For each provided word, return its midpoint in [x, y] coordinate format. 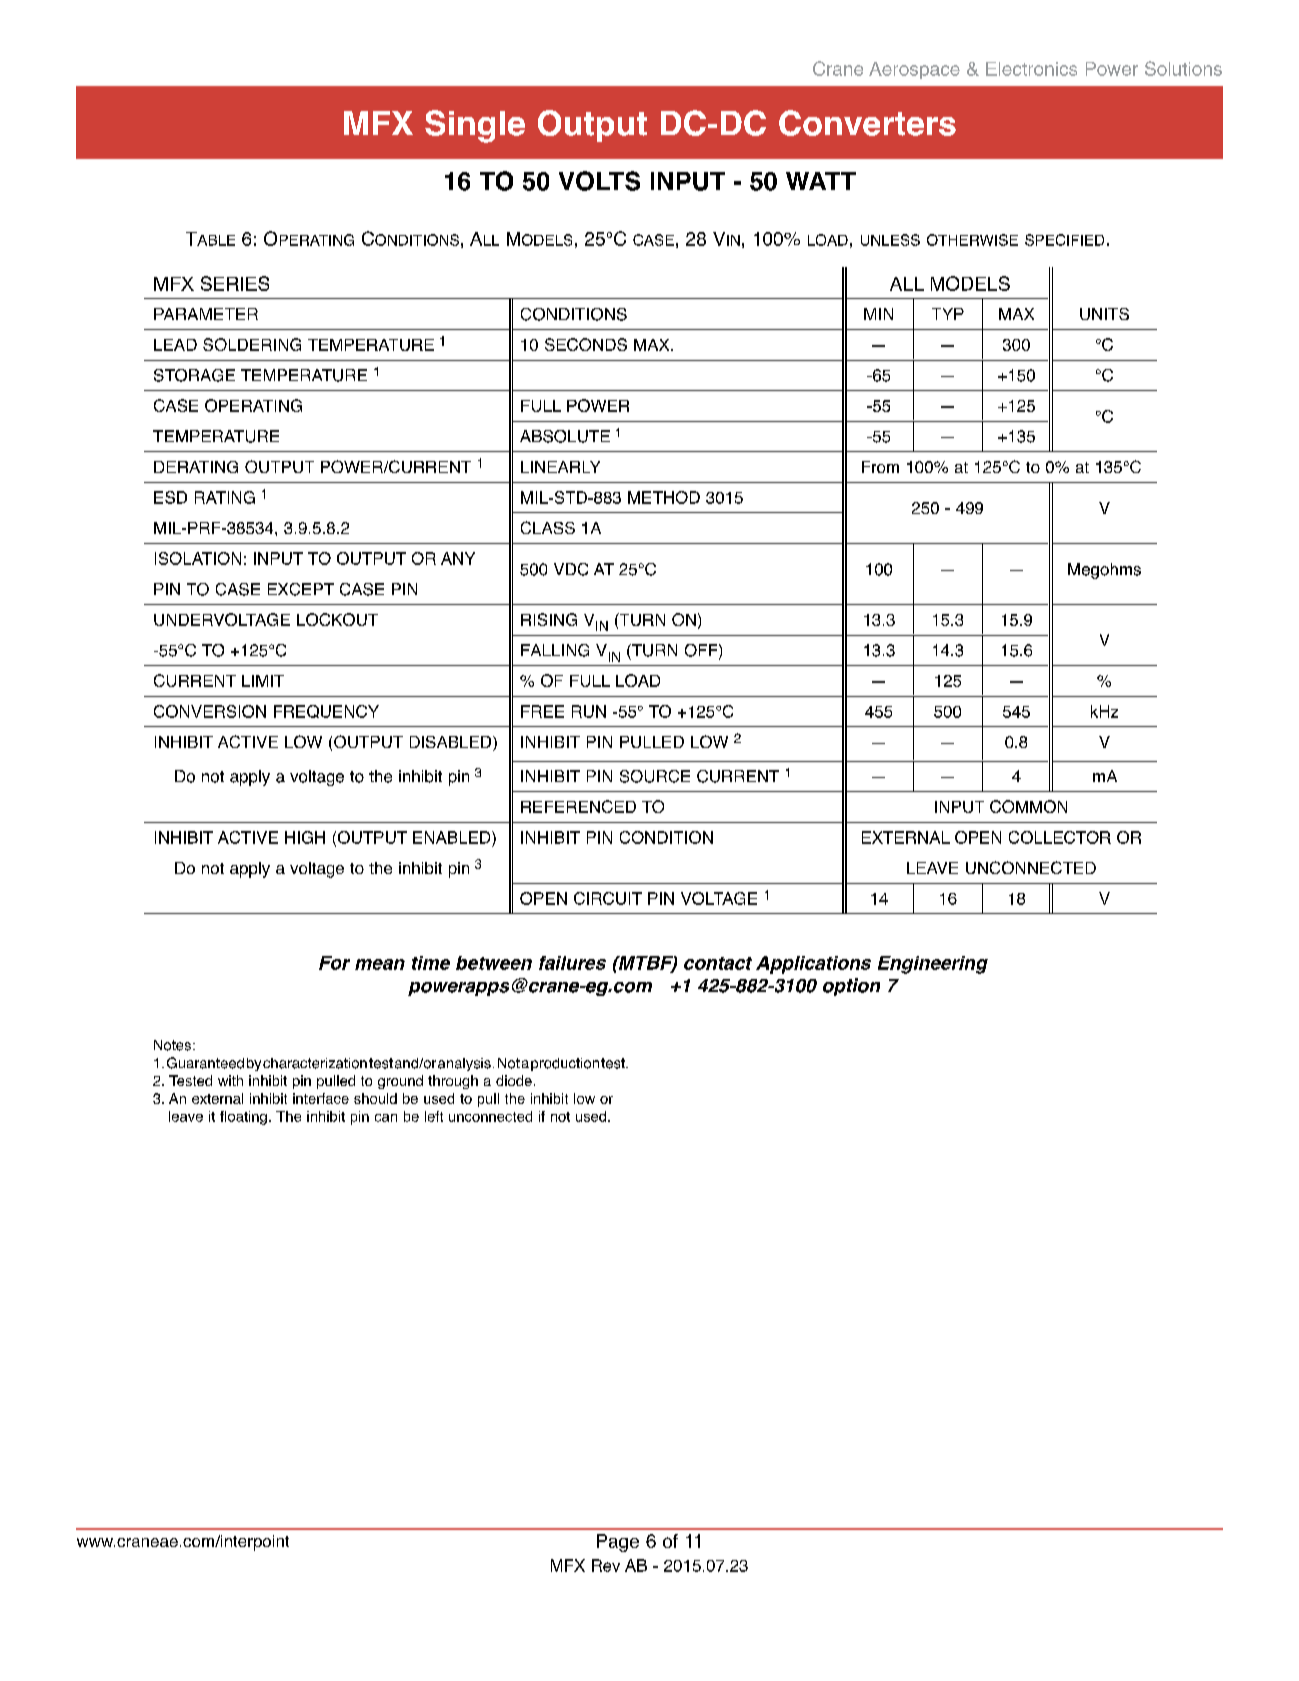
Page [618, 1543]
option [851, 987]
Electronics [1031, 69]
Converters [867, 123]
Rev [606, 1565]
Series [235, 283]
